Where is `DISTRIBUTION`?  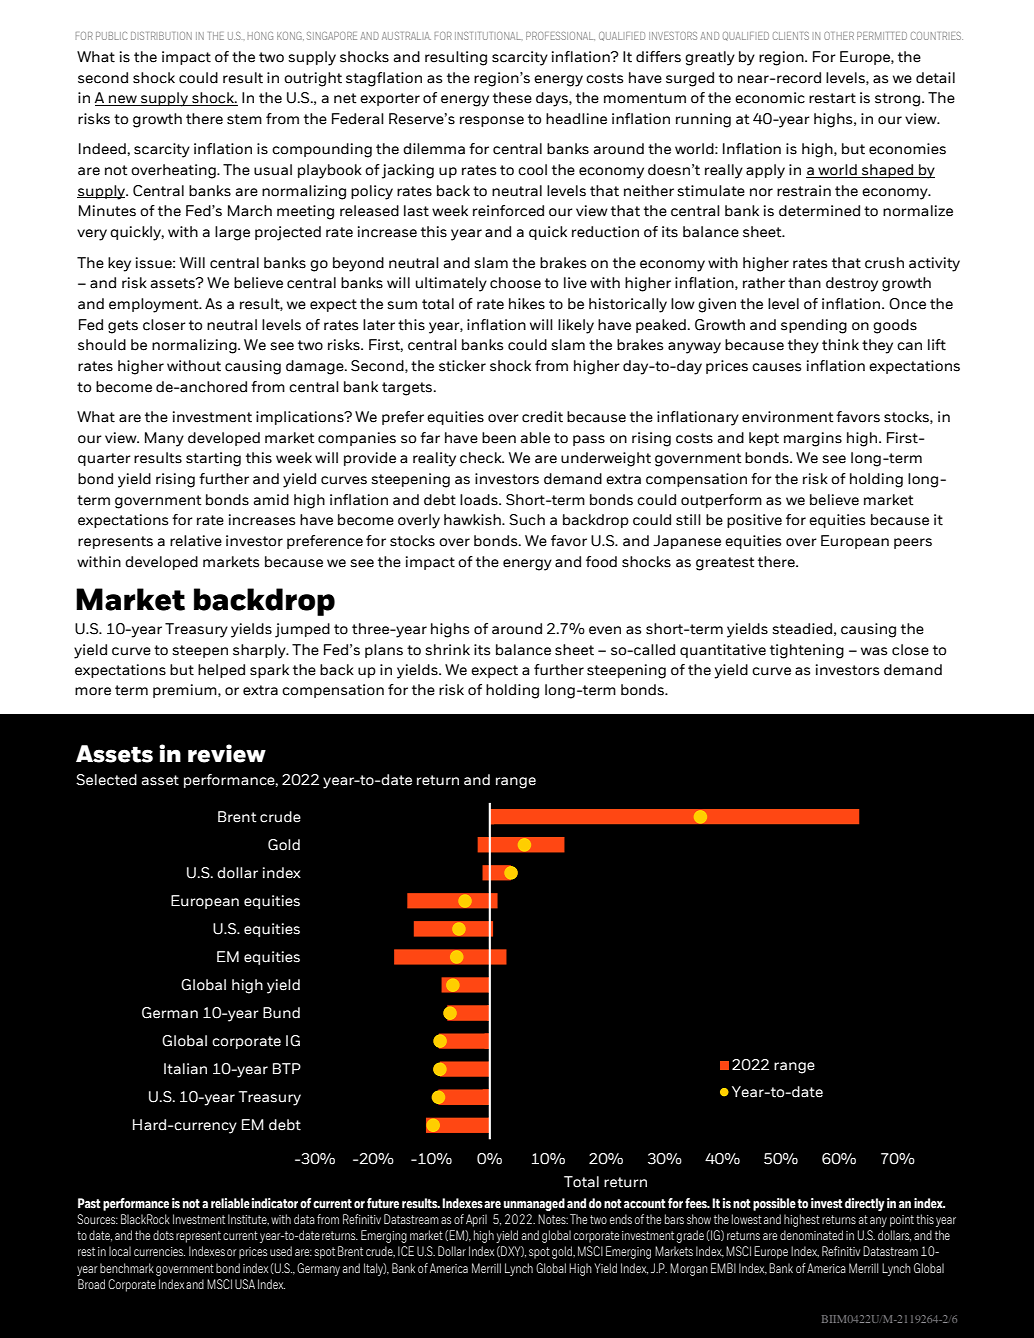 DISTRIBUTION is located at coordinates (161, 36).
